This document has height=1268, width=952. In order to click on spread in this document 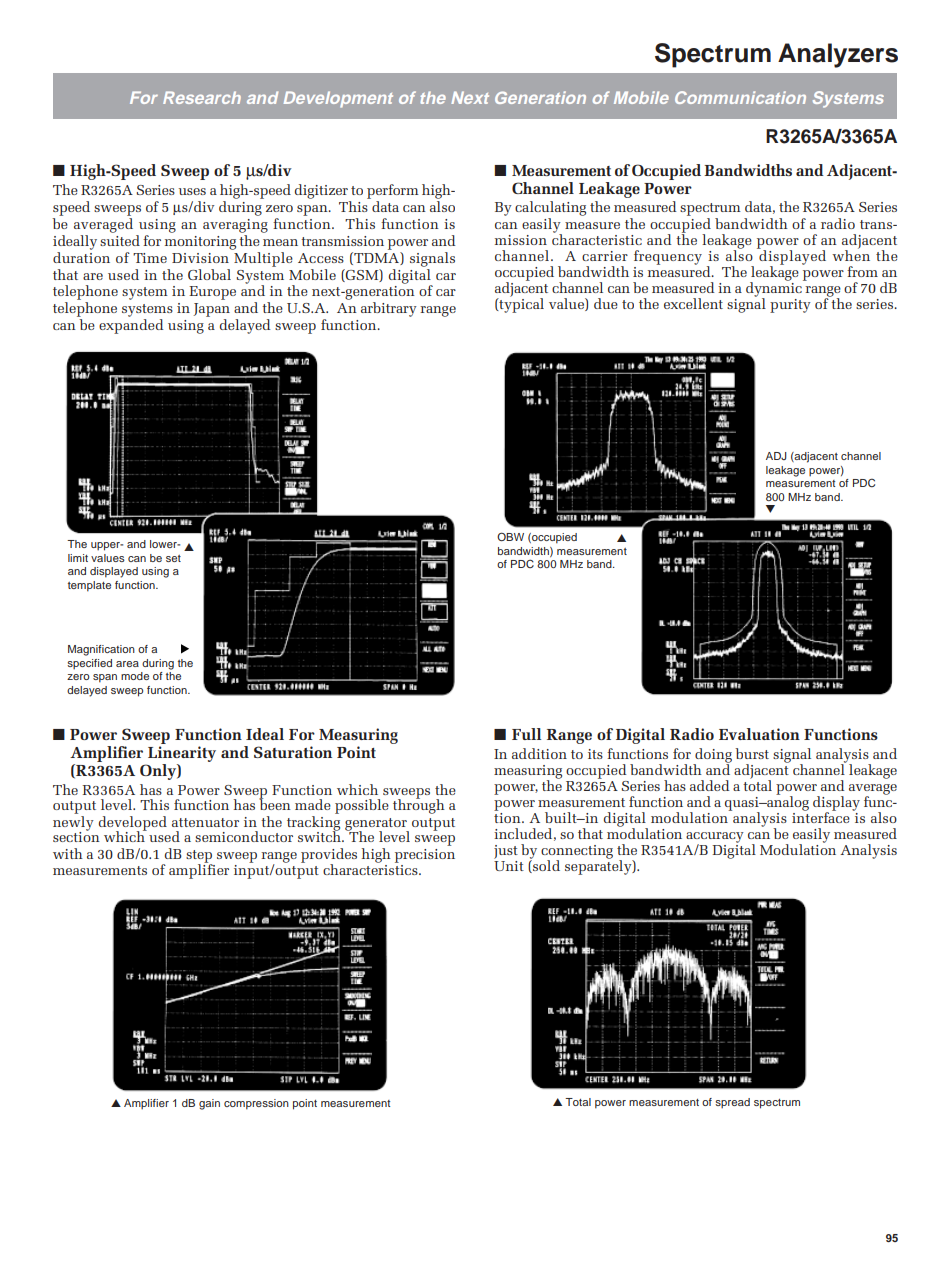, I will do `click(732, 1103)`.
